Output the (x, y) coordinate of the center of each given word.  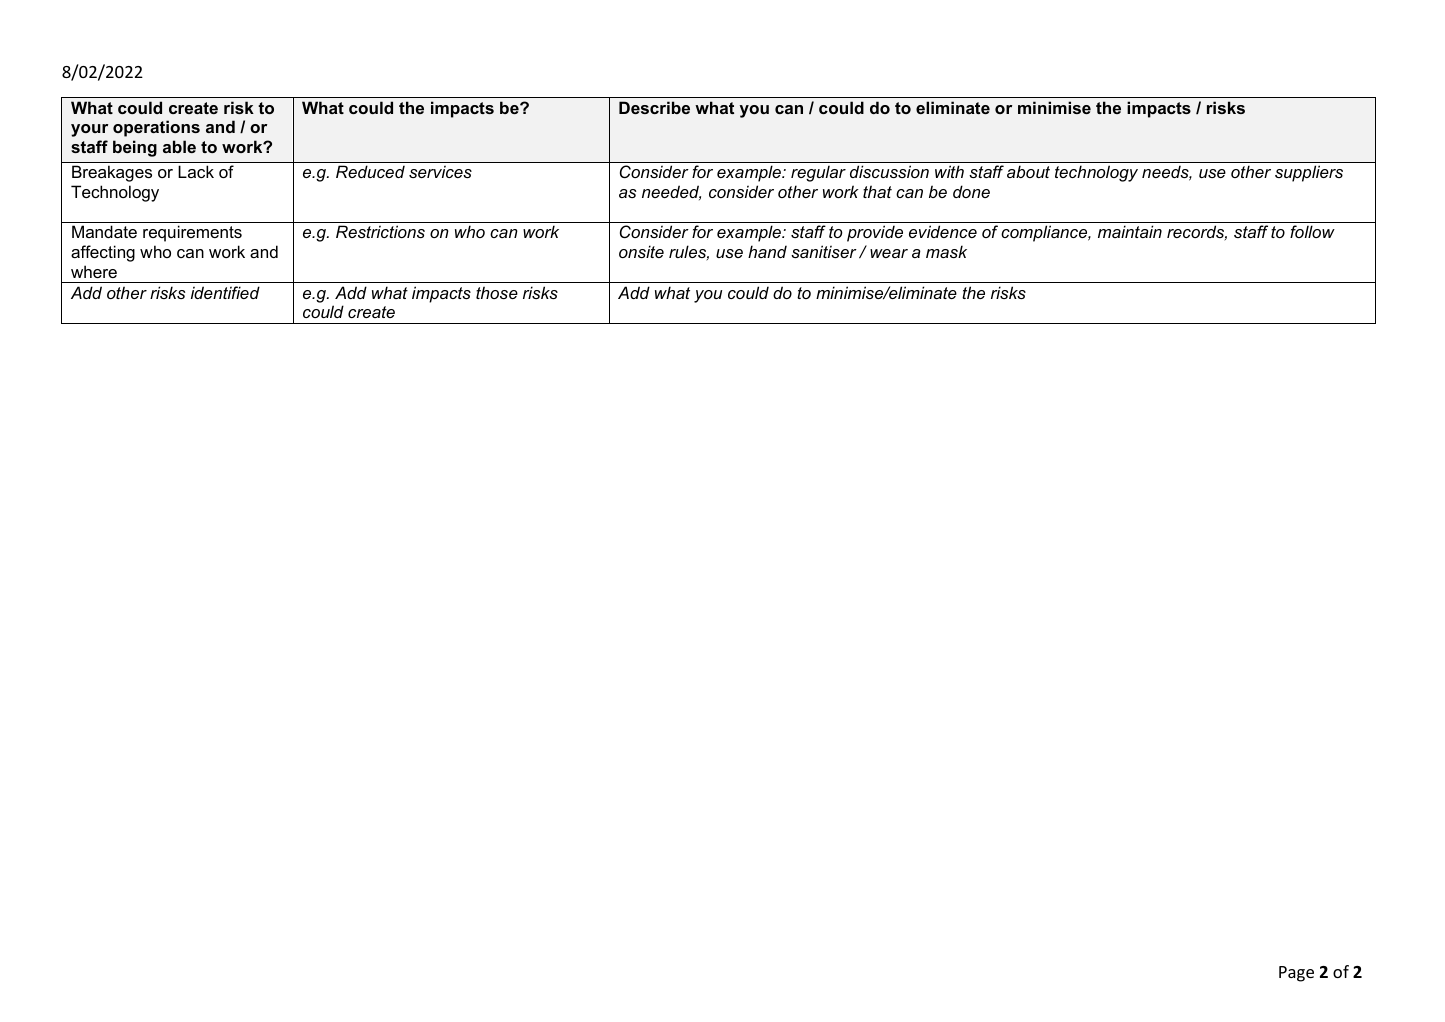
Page (1296, 974)
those (497, 292)
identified (225, 292)
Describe (654, 107)
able (179, 146)
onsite (641, 251)
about (1028, 171)
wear (889, 253)
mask (946, 251)
